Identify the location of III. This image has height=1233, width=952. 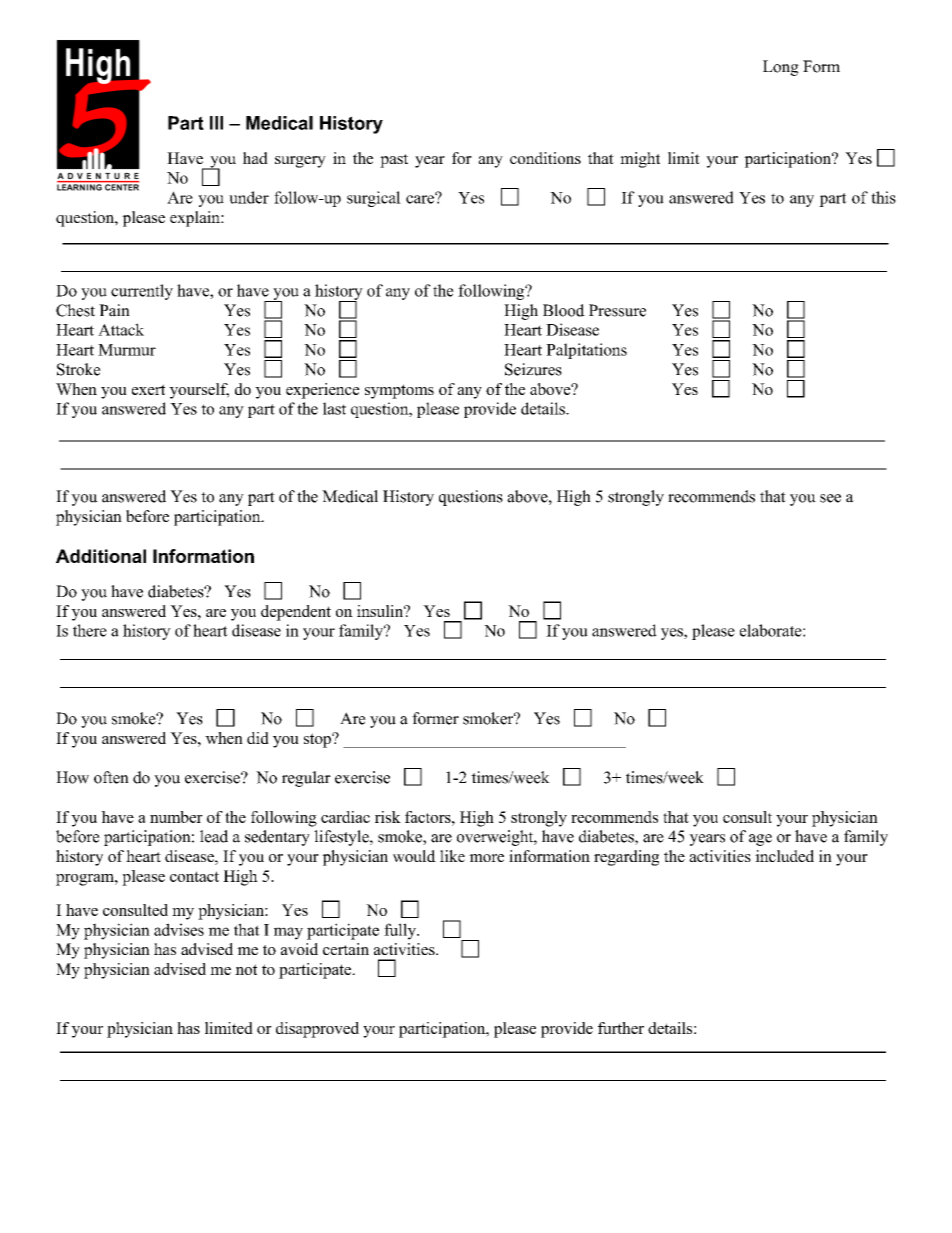
(216, 123).
